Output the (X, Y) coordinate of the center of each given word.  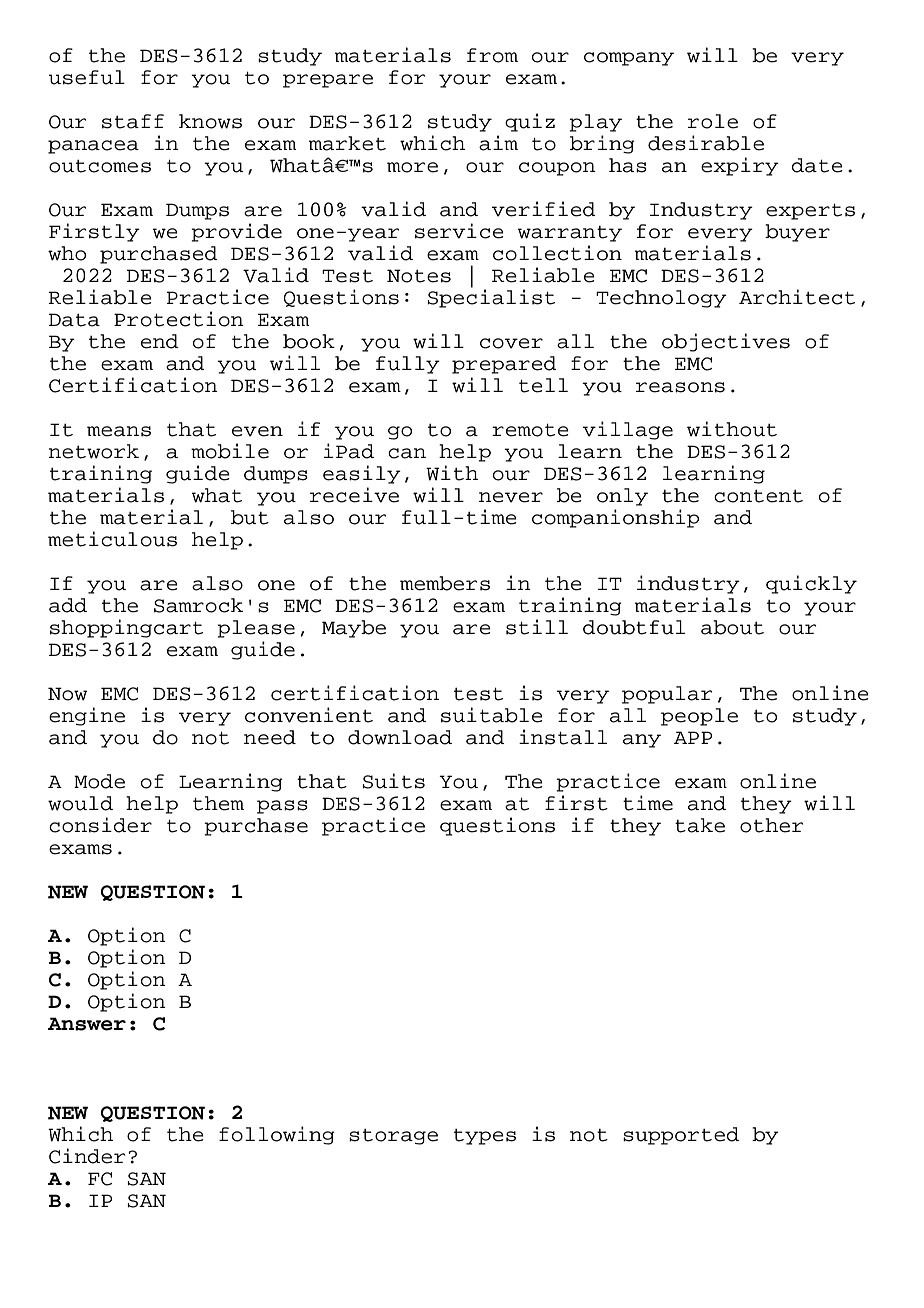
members (445, 583)
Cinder (87, 1156)
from (492, 55)
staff (133, 121)
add (68, 605)
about (732, 627)
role (713, 121)
